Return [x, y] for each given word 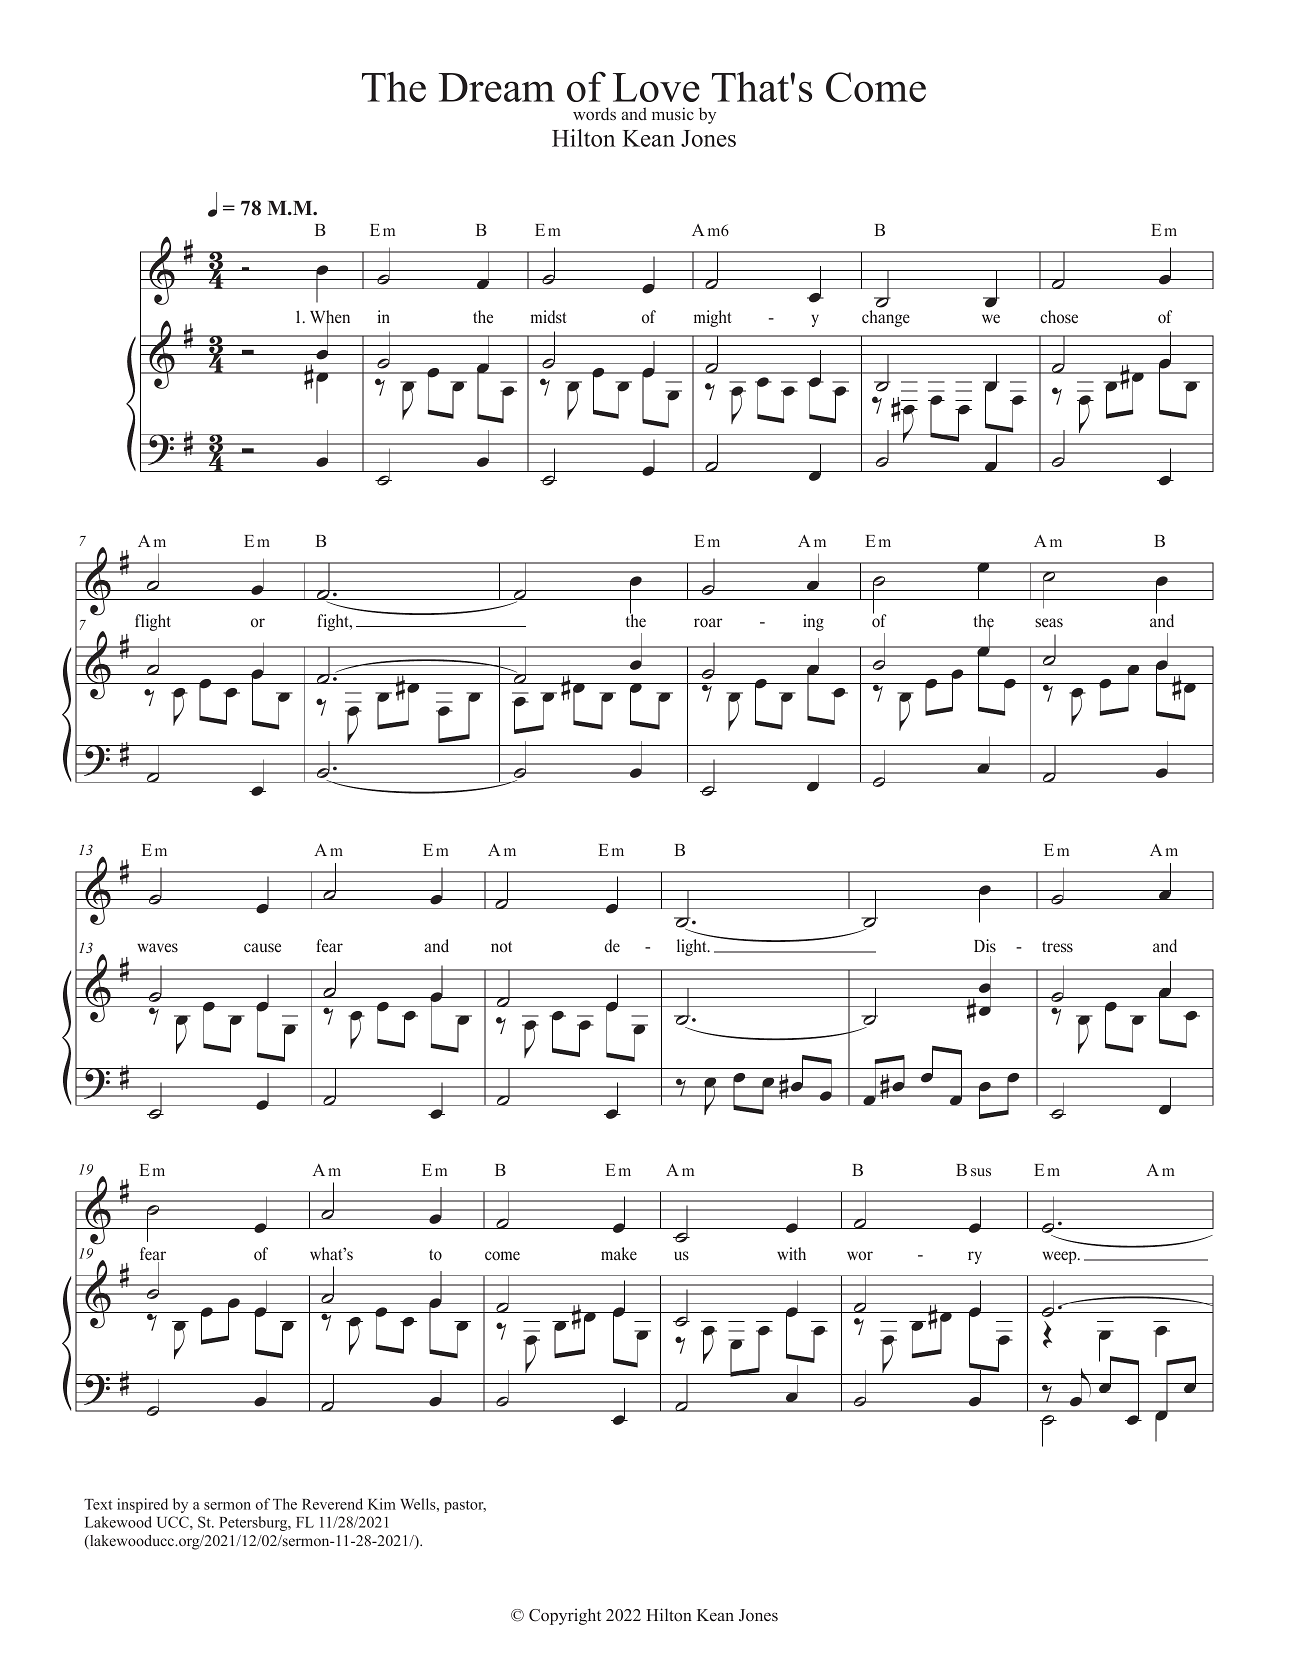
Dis [985, 946]
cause [262, 948]
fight [334, 622]
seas [1049, 623]
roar [708, 622]
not [501, 947]
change [886, 318]
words [594, 114]
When [330, 318]
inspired [142, 1505]
